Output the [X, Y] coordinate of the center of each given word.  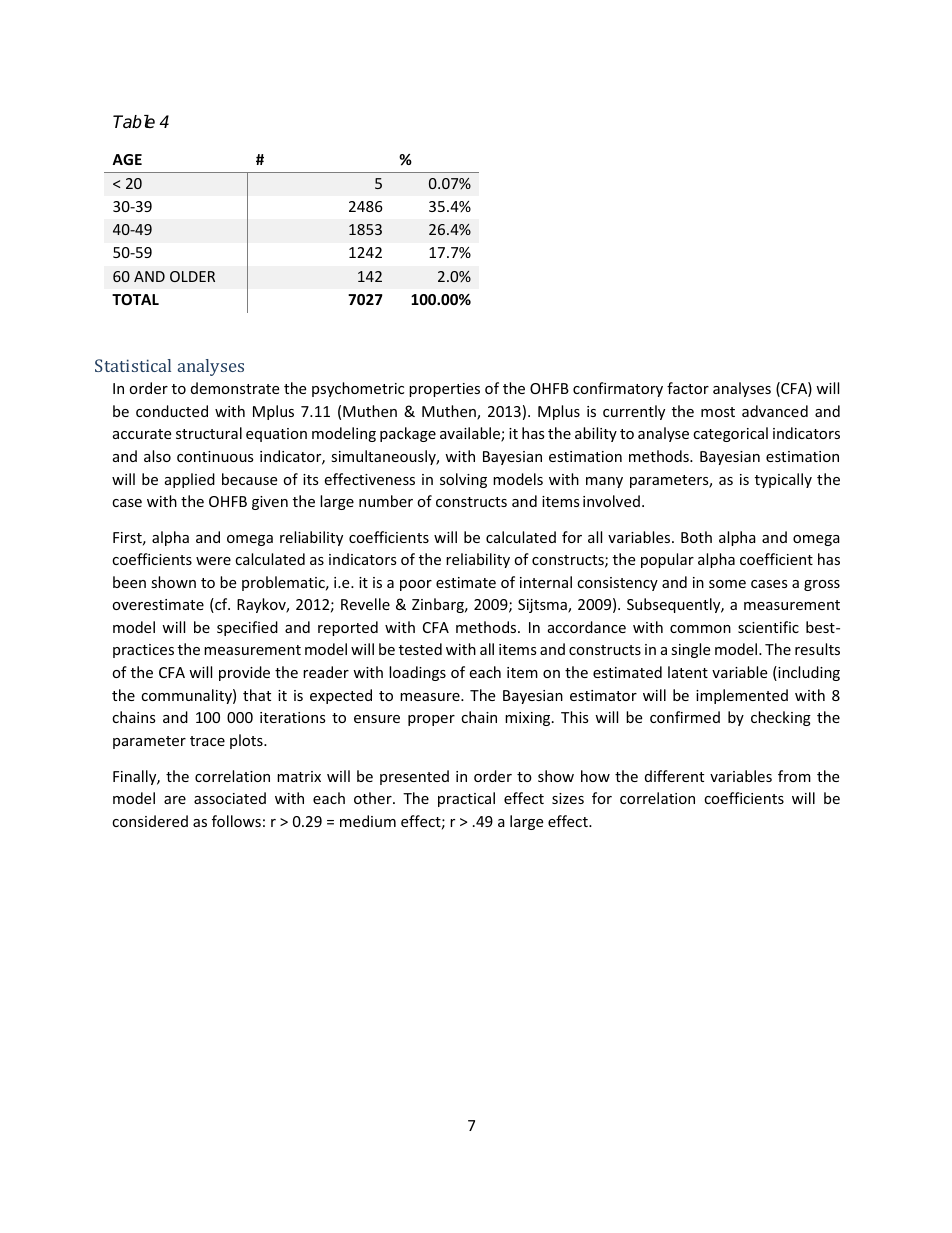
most [718, 412]
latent [688, 672]
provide [244, 673]
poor [416, 585]
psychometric [358, 389]
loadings [417, 673]
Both [696, 537]
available [471, 434]
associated [230, 798]
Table [134, 122]
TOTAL [135, 299]
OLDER [192, 276]
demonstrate [235, 388]
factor [688, 388]
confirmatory [618, 389]
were [213, 561]
